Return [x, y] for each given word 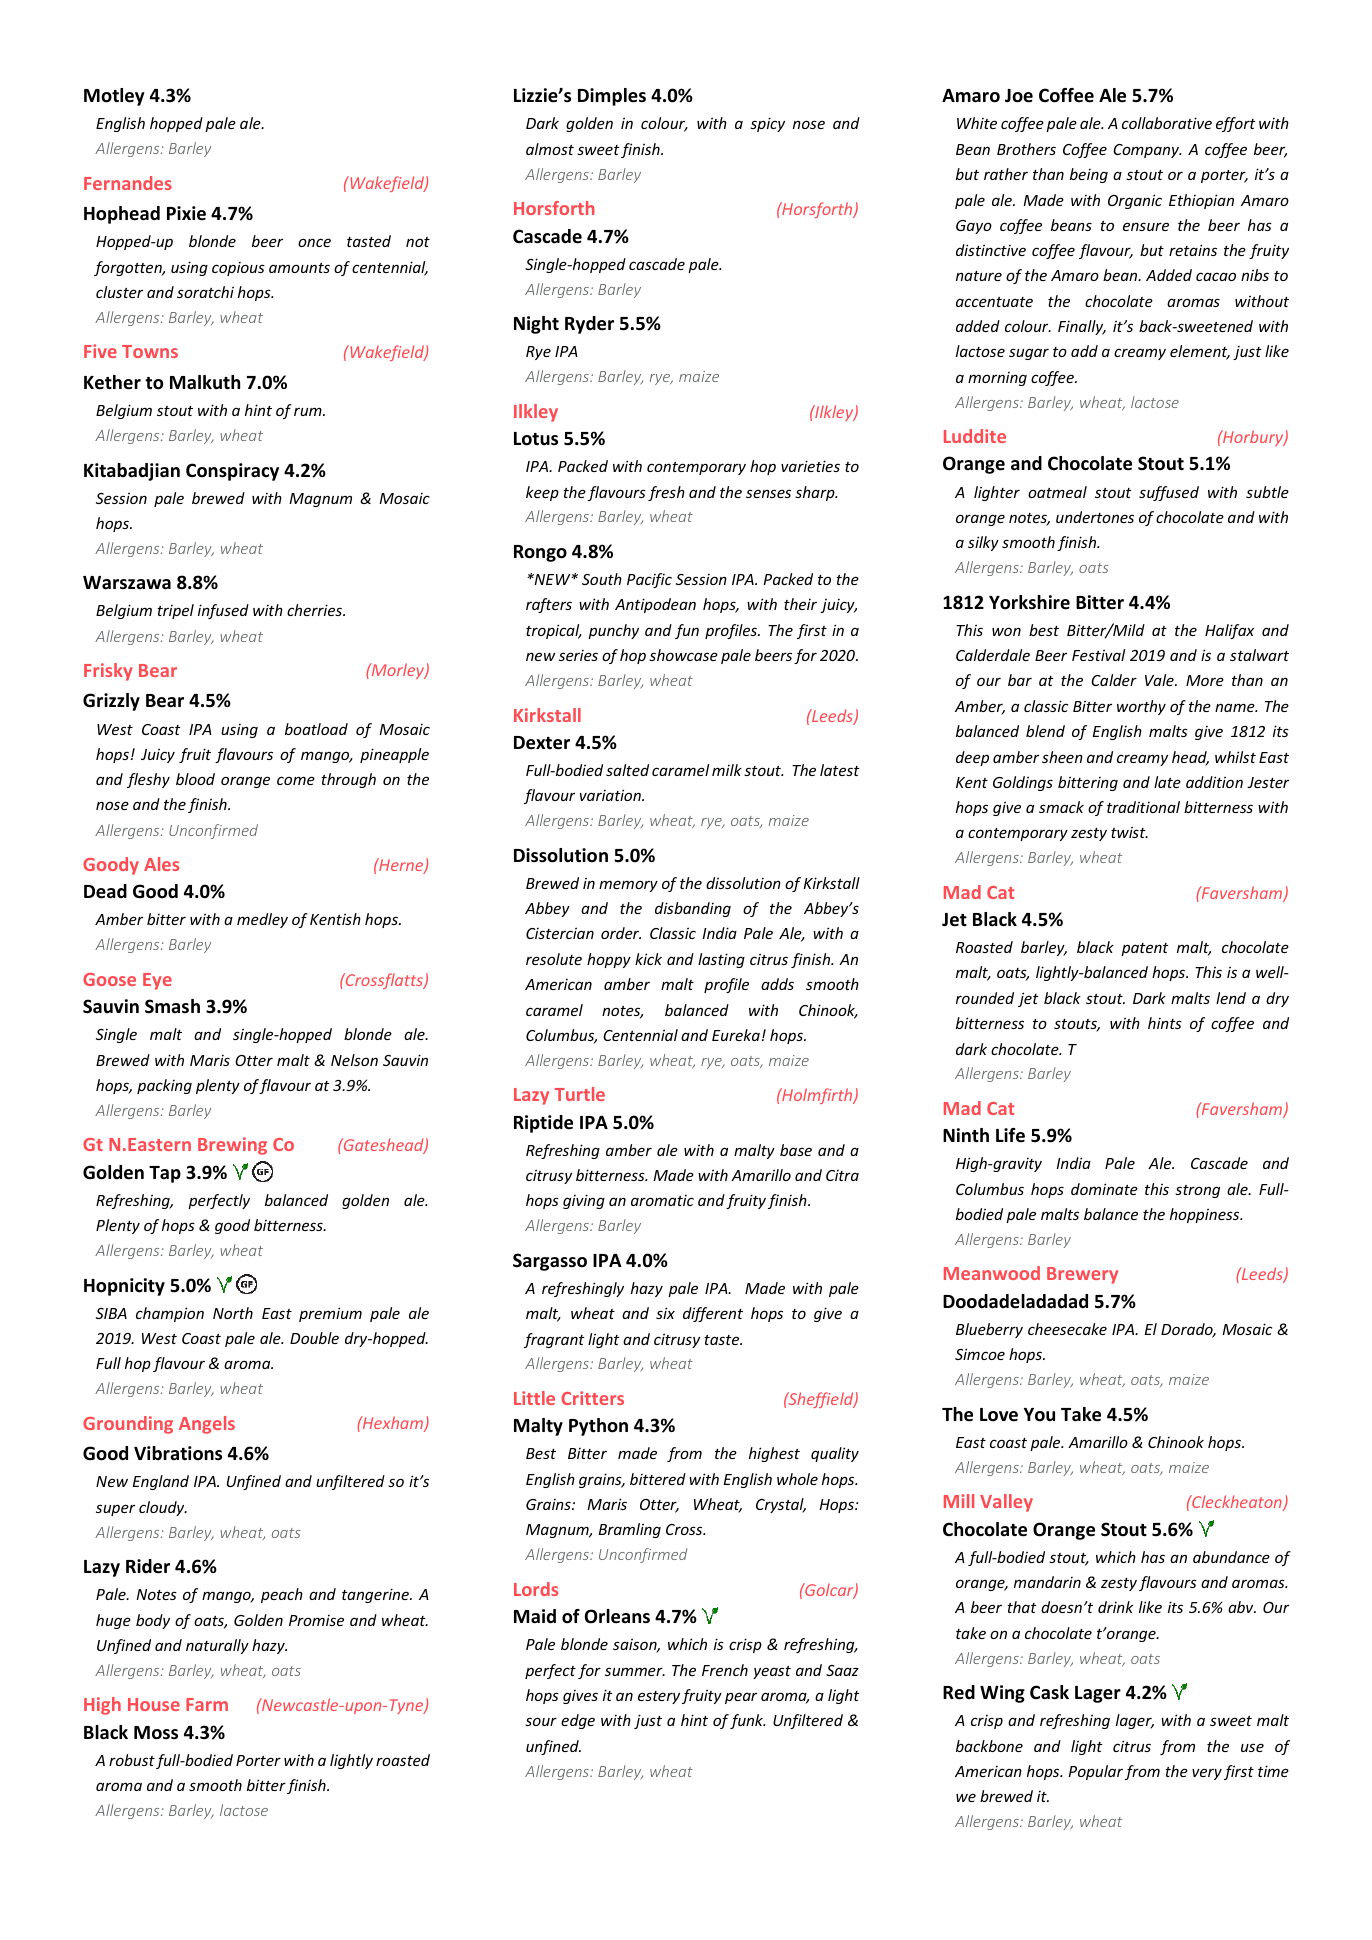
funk [748, 1721]
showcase [683, 655]
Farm [207, 1704]
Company [1147, 151]
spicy [767, 124]
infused [223, 611]
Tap [165, 1174]
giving [584, 1201]
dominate [1104, 1189]
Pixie [186, 213]
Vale [1160, 680]
